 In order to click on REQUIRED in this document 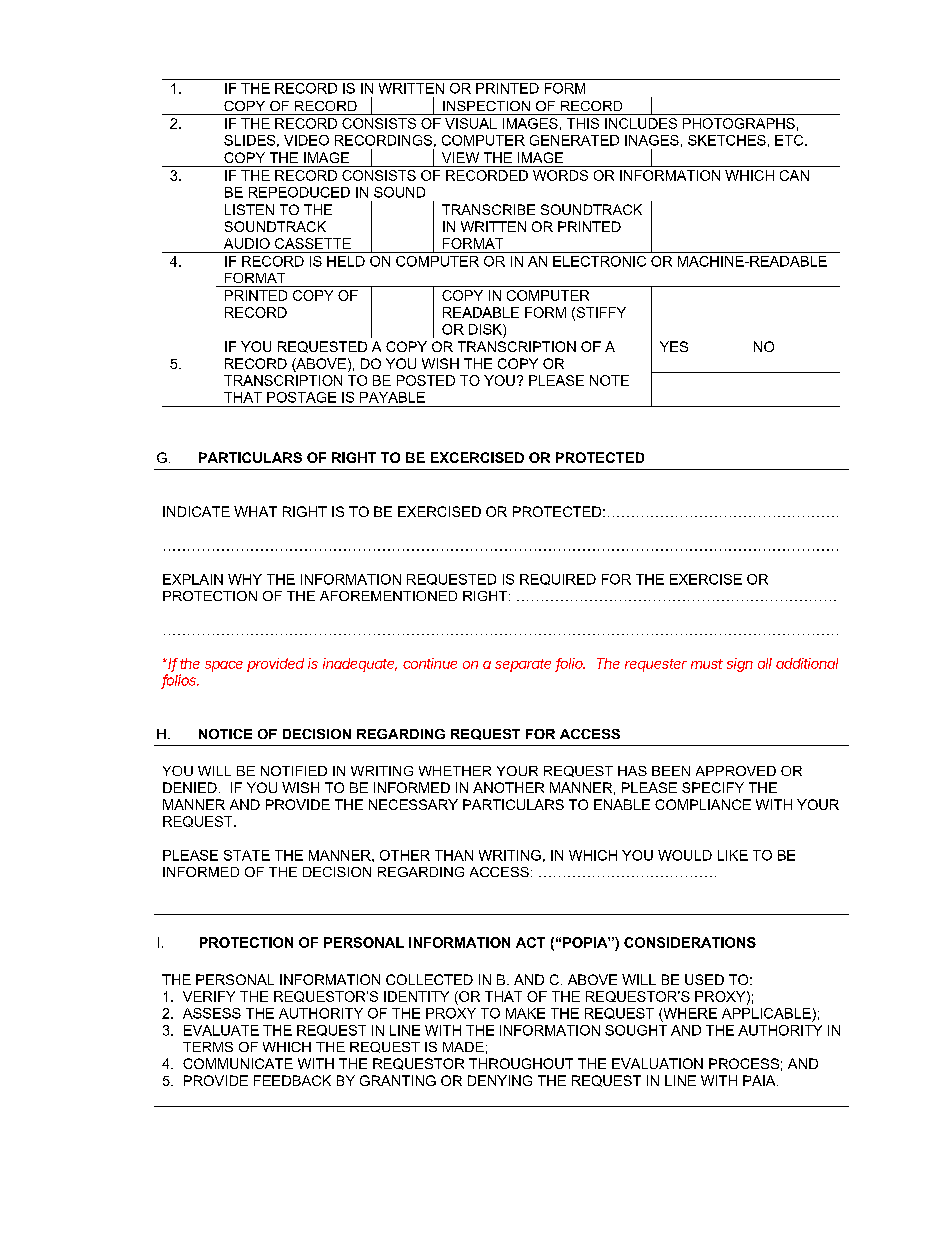, I will do `click(558, 579)`.
